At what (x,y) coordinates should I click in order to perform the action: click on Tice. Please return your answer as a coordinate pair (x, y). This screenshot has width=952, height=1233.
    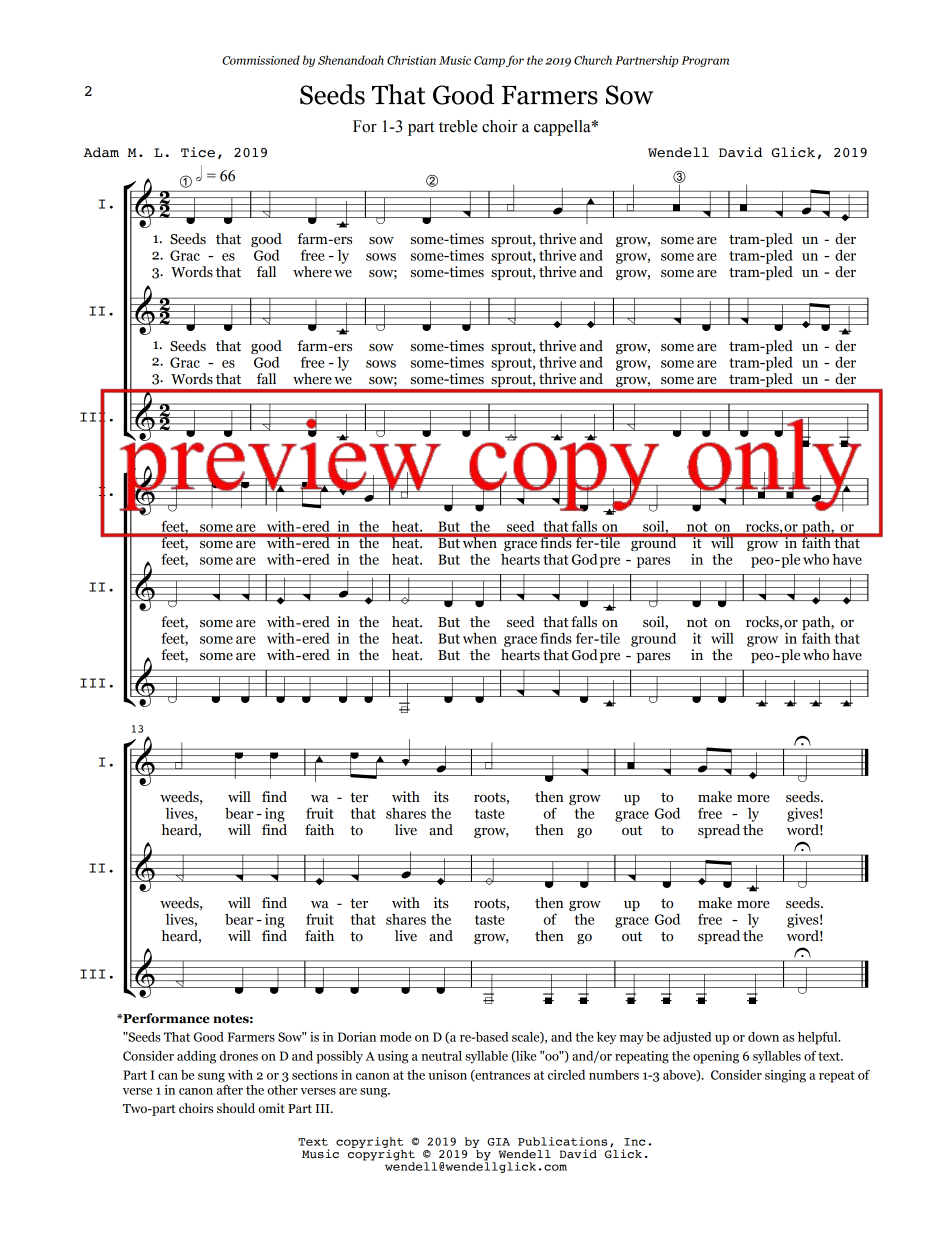
    Looking at the image, I should click on (198, 152).
